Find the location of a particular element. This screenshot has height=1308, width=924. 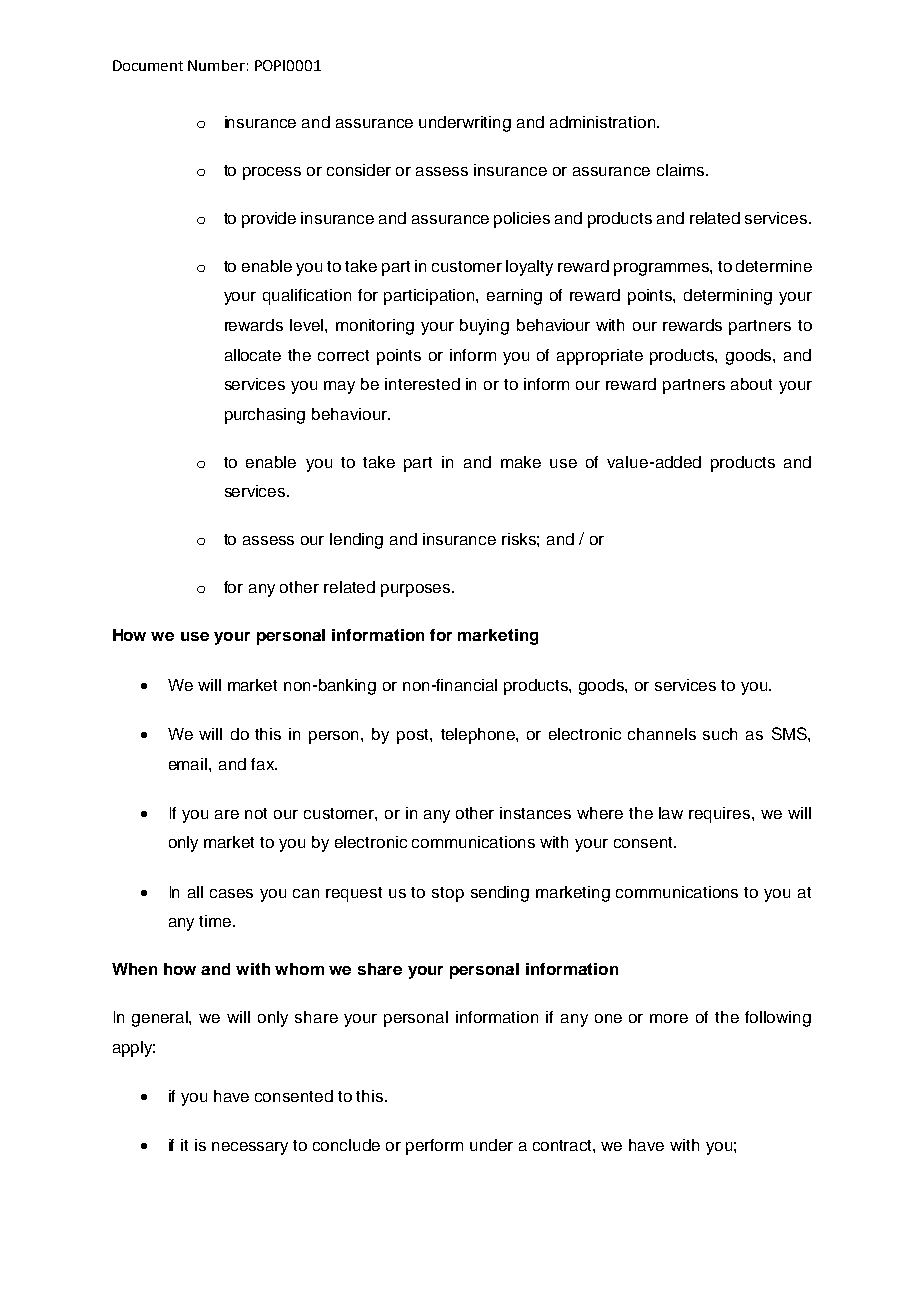

claims is located at coordinates (682, 170).
